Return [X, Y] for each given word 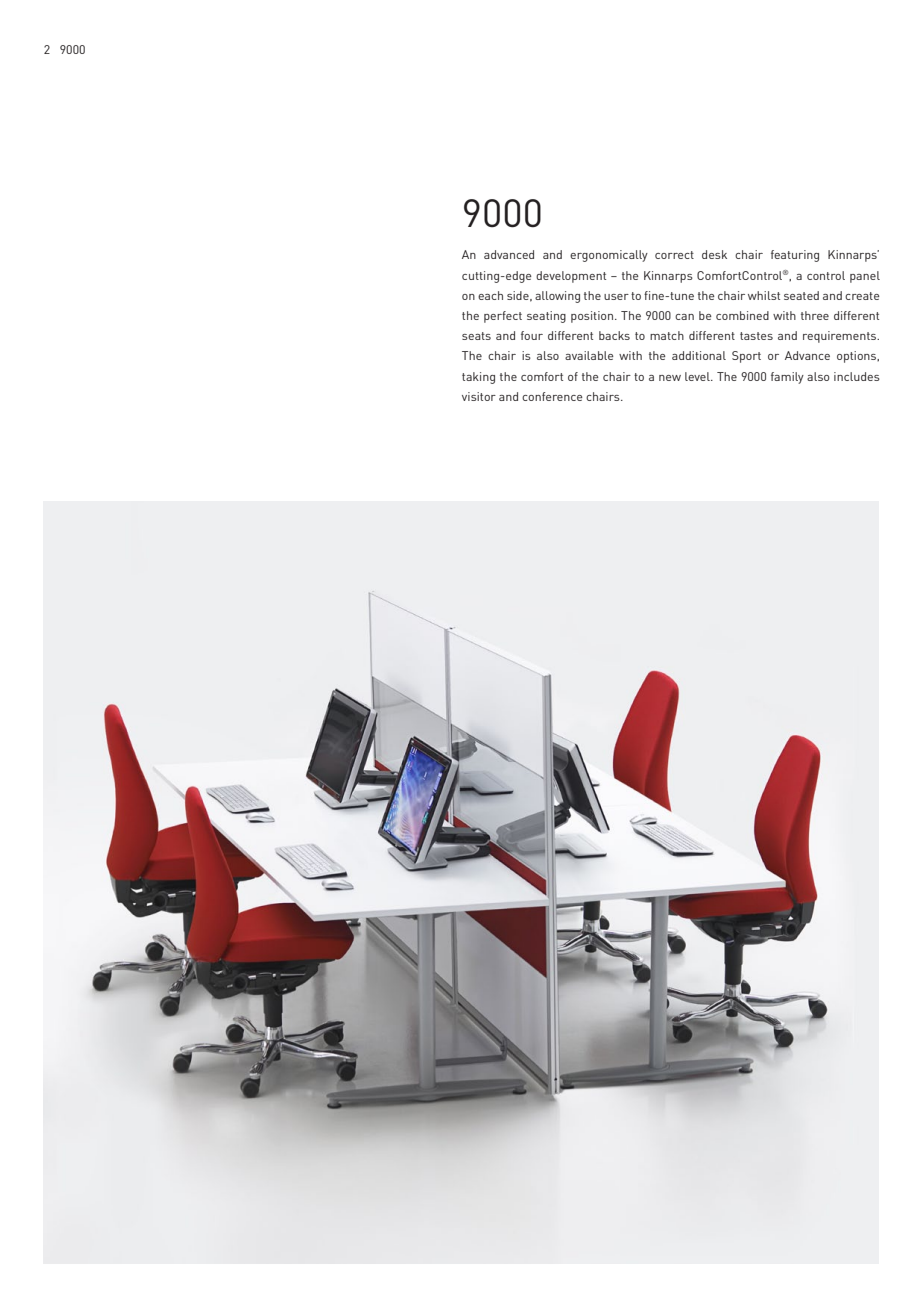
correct [674, 255]
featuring [795, 256]
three [815, 315]
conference [552, 396]
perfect [503, 317]
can [684, 317]
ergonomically [609, 256]
